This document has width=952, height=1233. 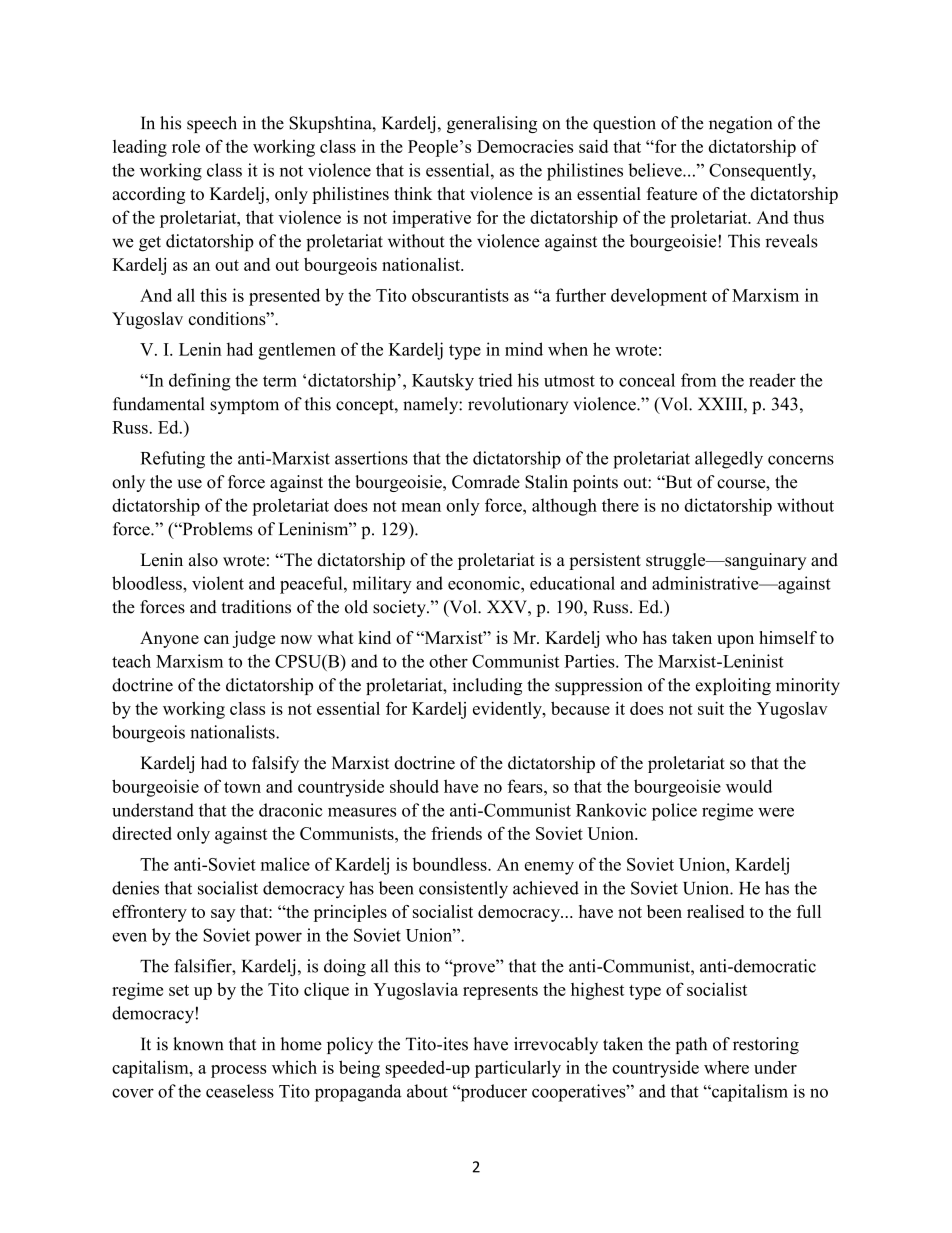 I want to click on process, so click(x=239, y=1071).
